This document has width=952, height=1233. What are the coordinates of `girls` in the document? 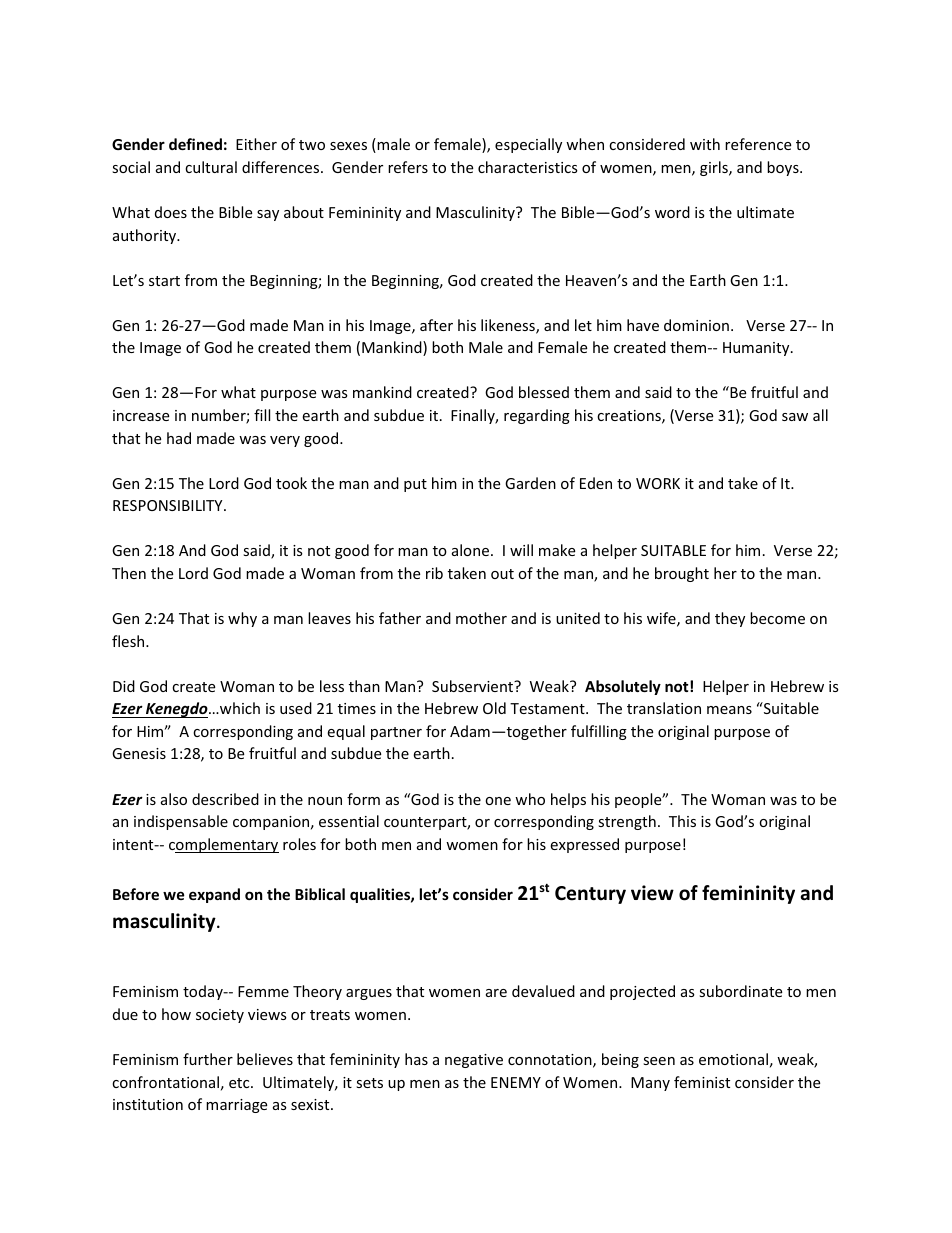 It's located at (715, 168).
